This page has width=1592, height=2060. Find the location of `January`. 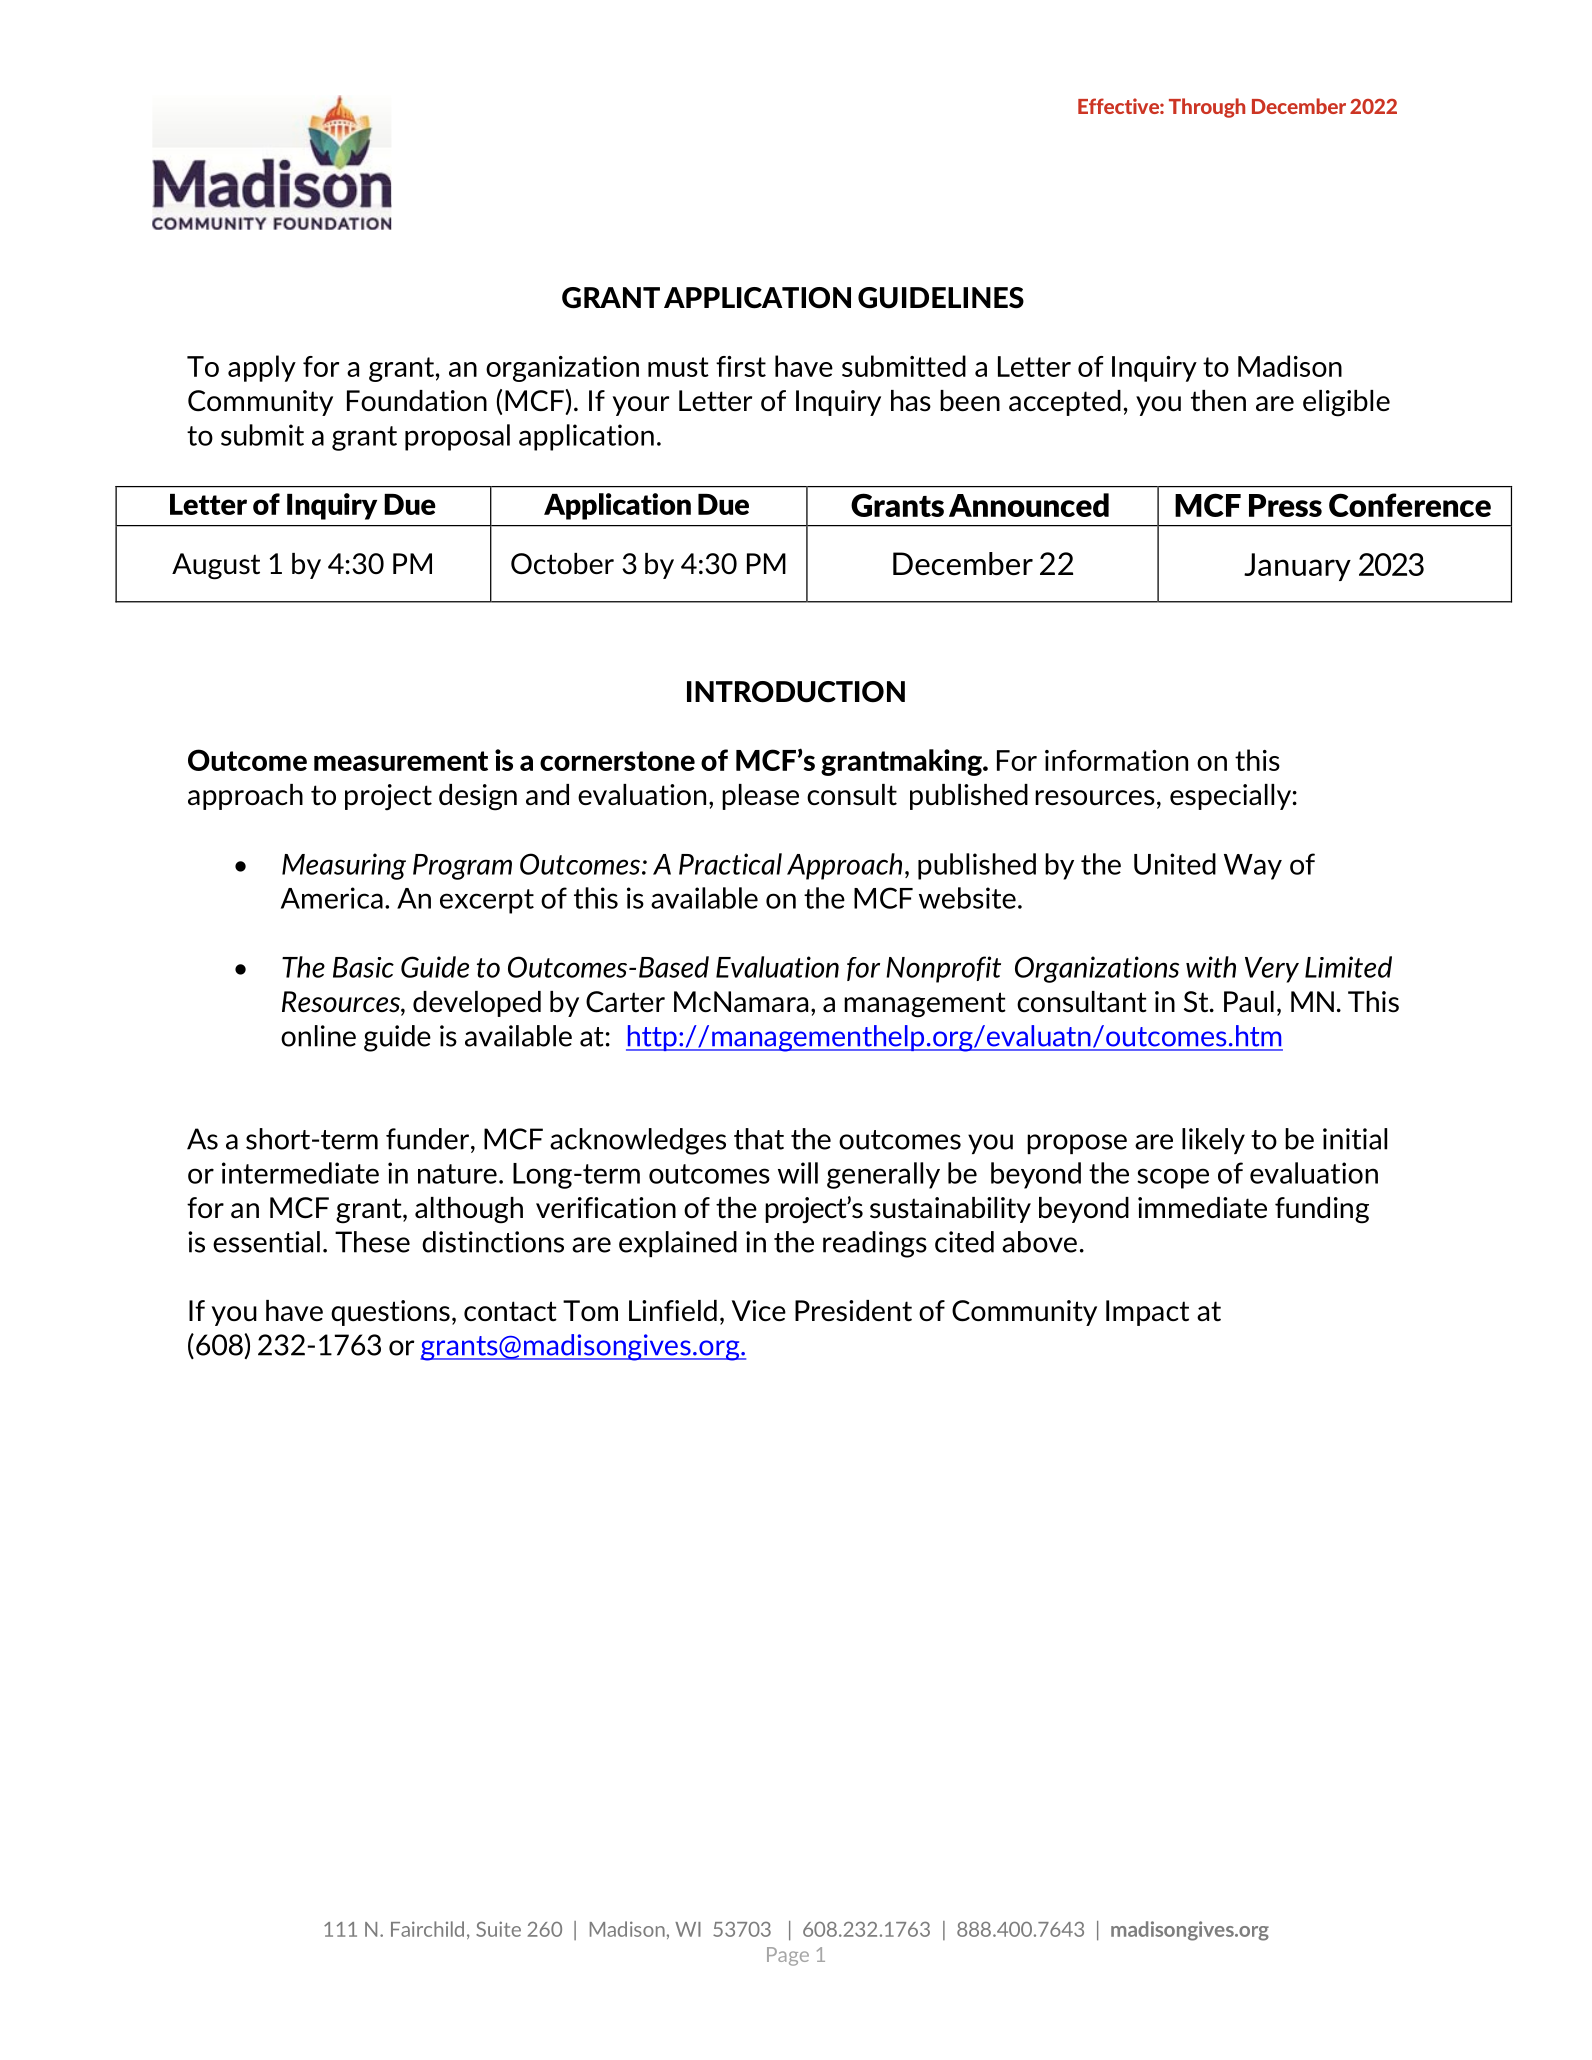

January is located at coordinates (1297, 567).
